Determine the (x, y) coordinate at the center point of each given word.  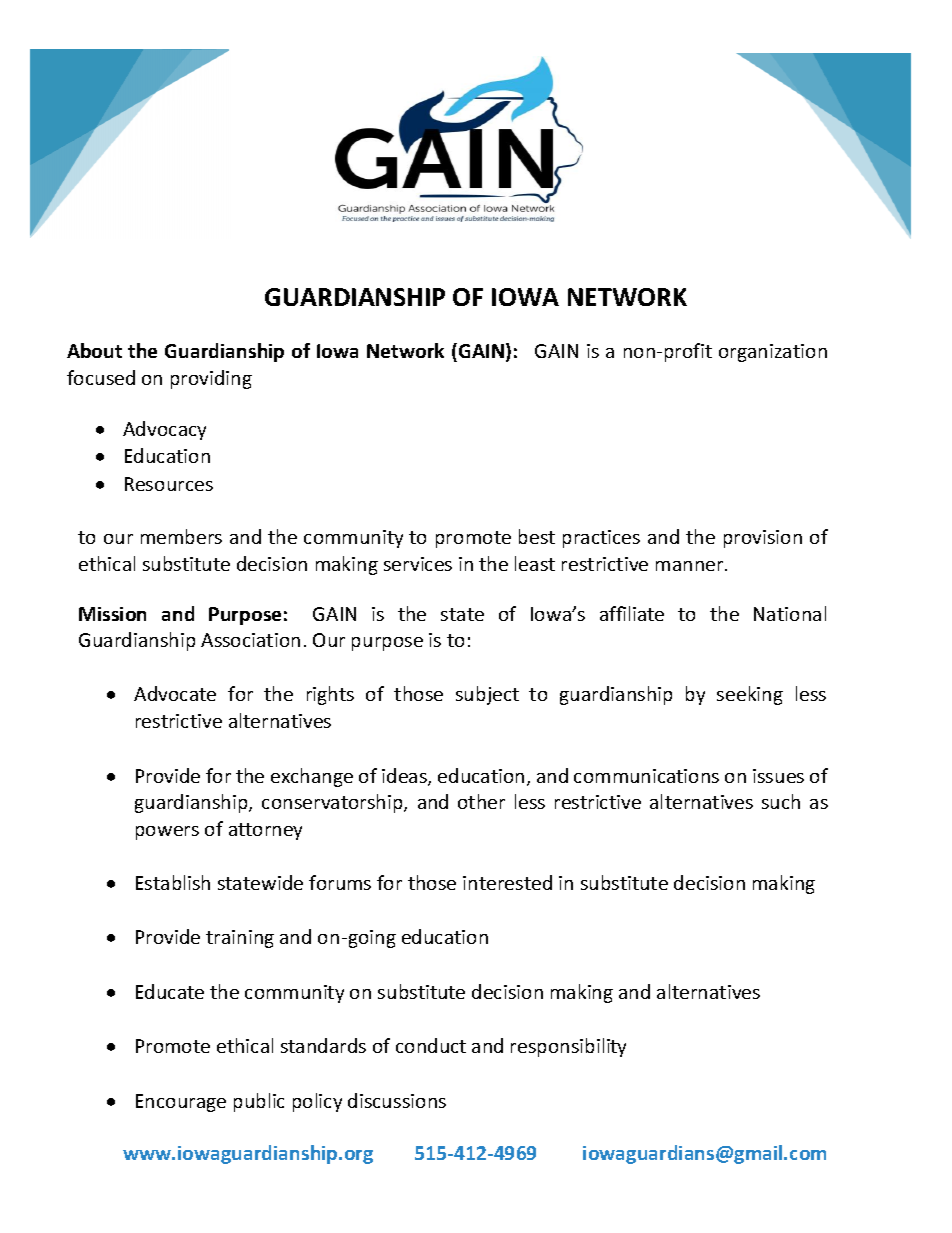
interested (507, 882)
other (481, 801)
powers (167, 833)
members (181, 536)
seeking (750, 695)
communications (646, 776)
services (418, 564)
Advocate (175, 693)
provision (763, 539)
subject (487, 695)
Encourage (181, 1103)
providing (211, 379)
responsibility (568, 1047)
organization (773, 353)
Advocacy (164, 430)
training (240, 939)
